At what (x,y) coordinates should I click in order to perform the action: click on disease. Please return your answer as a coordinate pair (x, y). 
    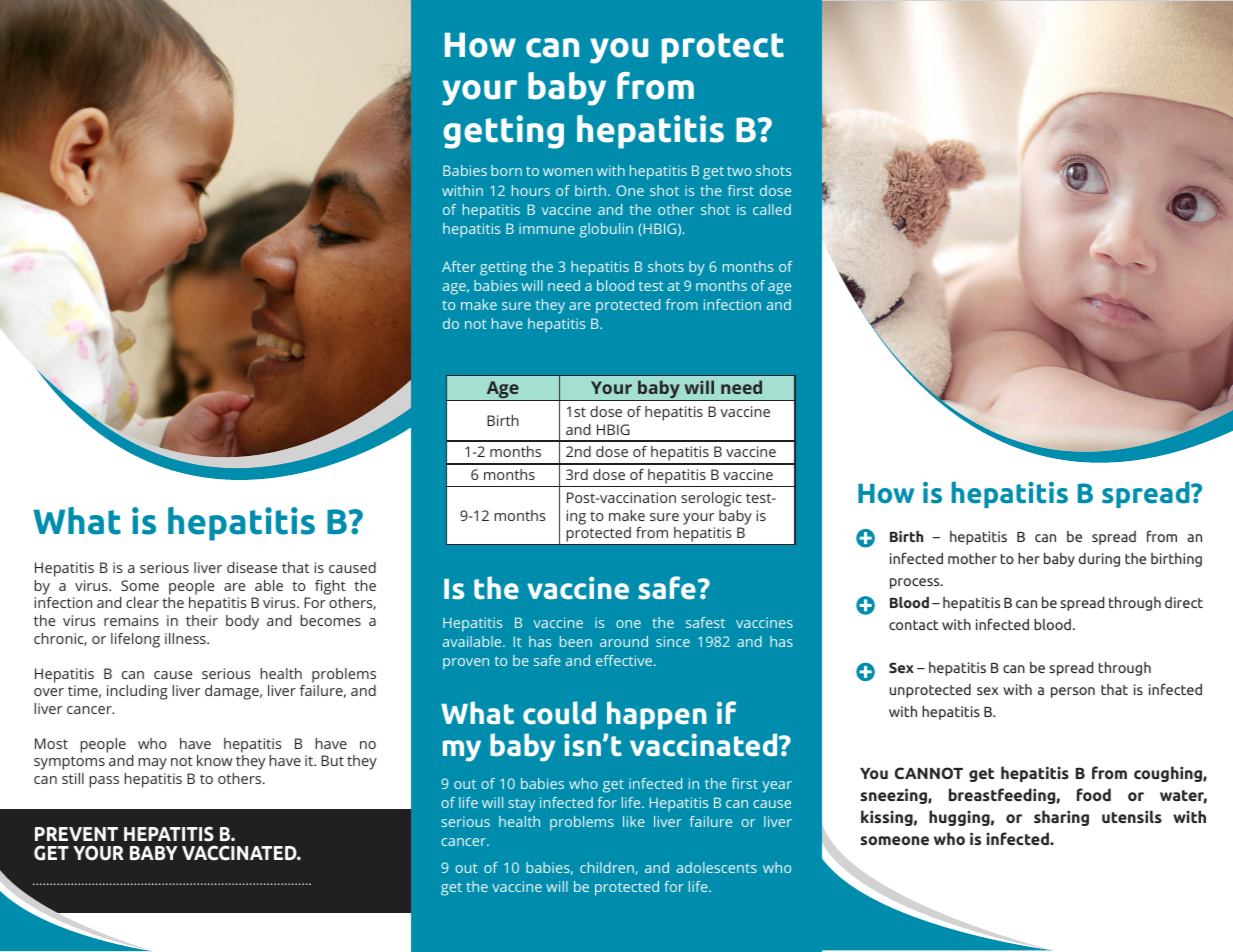
    Looking at the image, I should click on (252, 567).
